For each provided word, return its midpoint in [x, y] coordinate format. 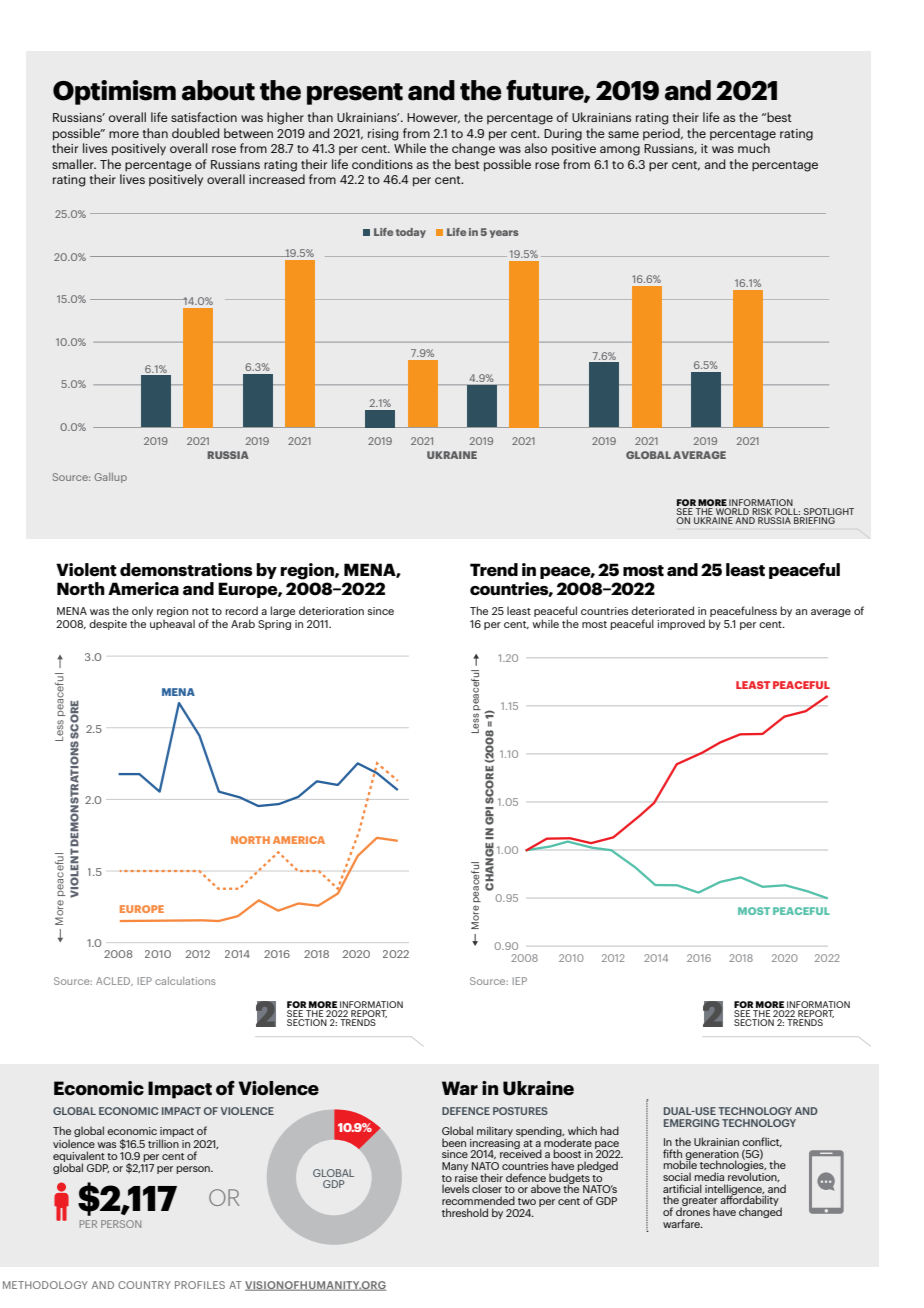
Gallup [110, 478]
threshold [465, 1212]
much [754, 148]
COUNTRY [144, 1285]
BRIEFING [814, 520]
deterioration [331, 610]
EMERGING [692, 1123]
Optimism [114, 92]
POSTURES [520, 1111]
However [433, 118]
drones [693, 1210]
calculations [185, 981]
